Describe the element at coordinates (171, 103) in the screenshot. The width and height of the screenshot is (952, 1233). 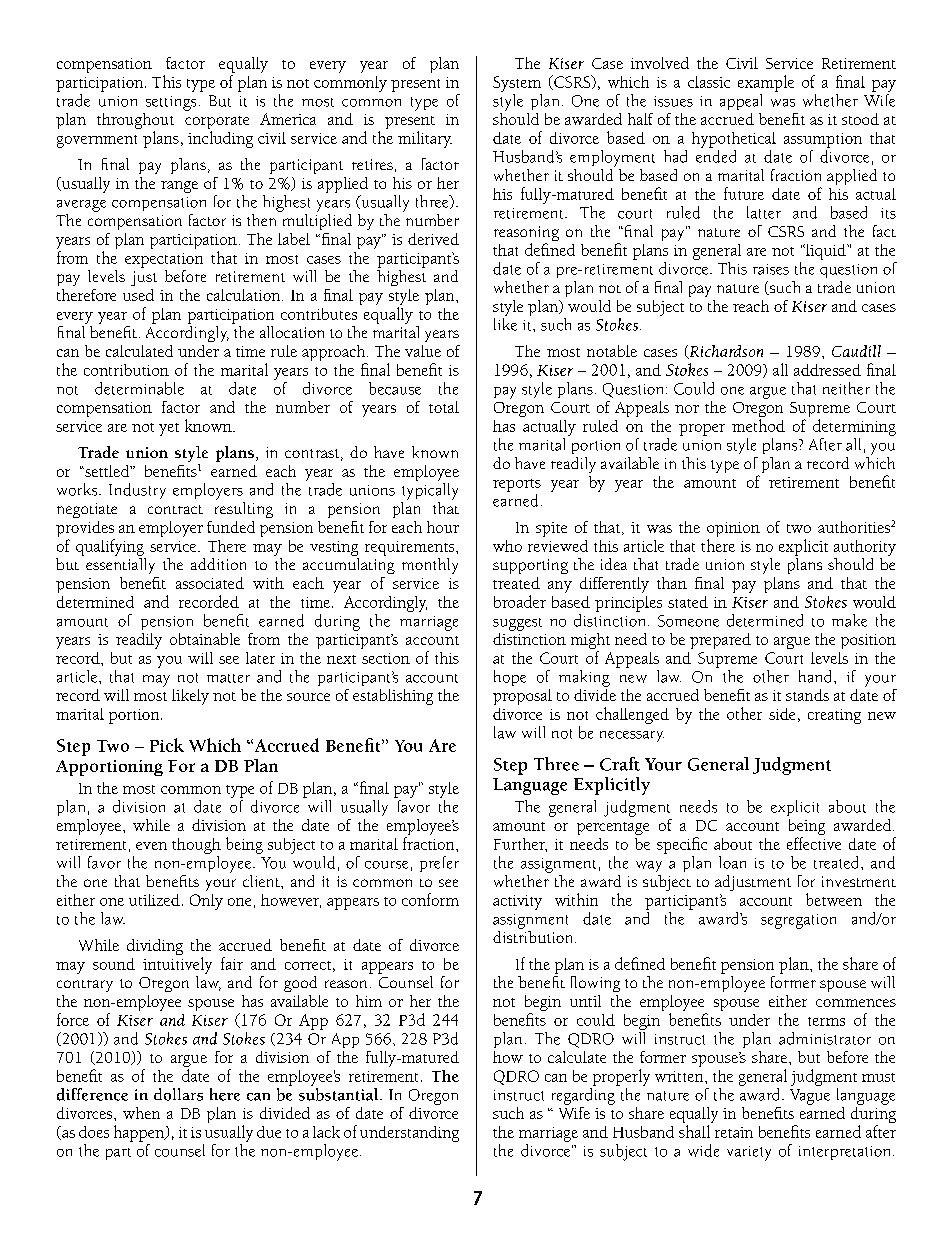
I see `settings` at that location.
